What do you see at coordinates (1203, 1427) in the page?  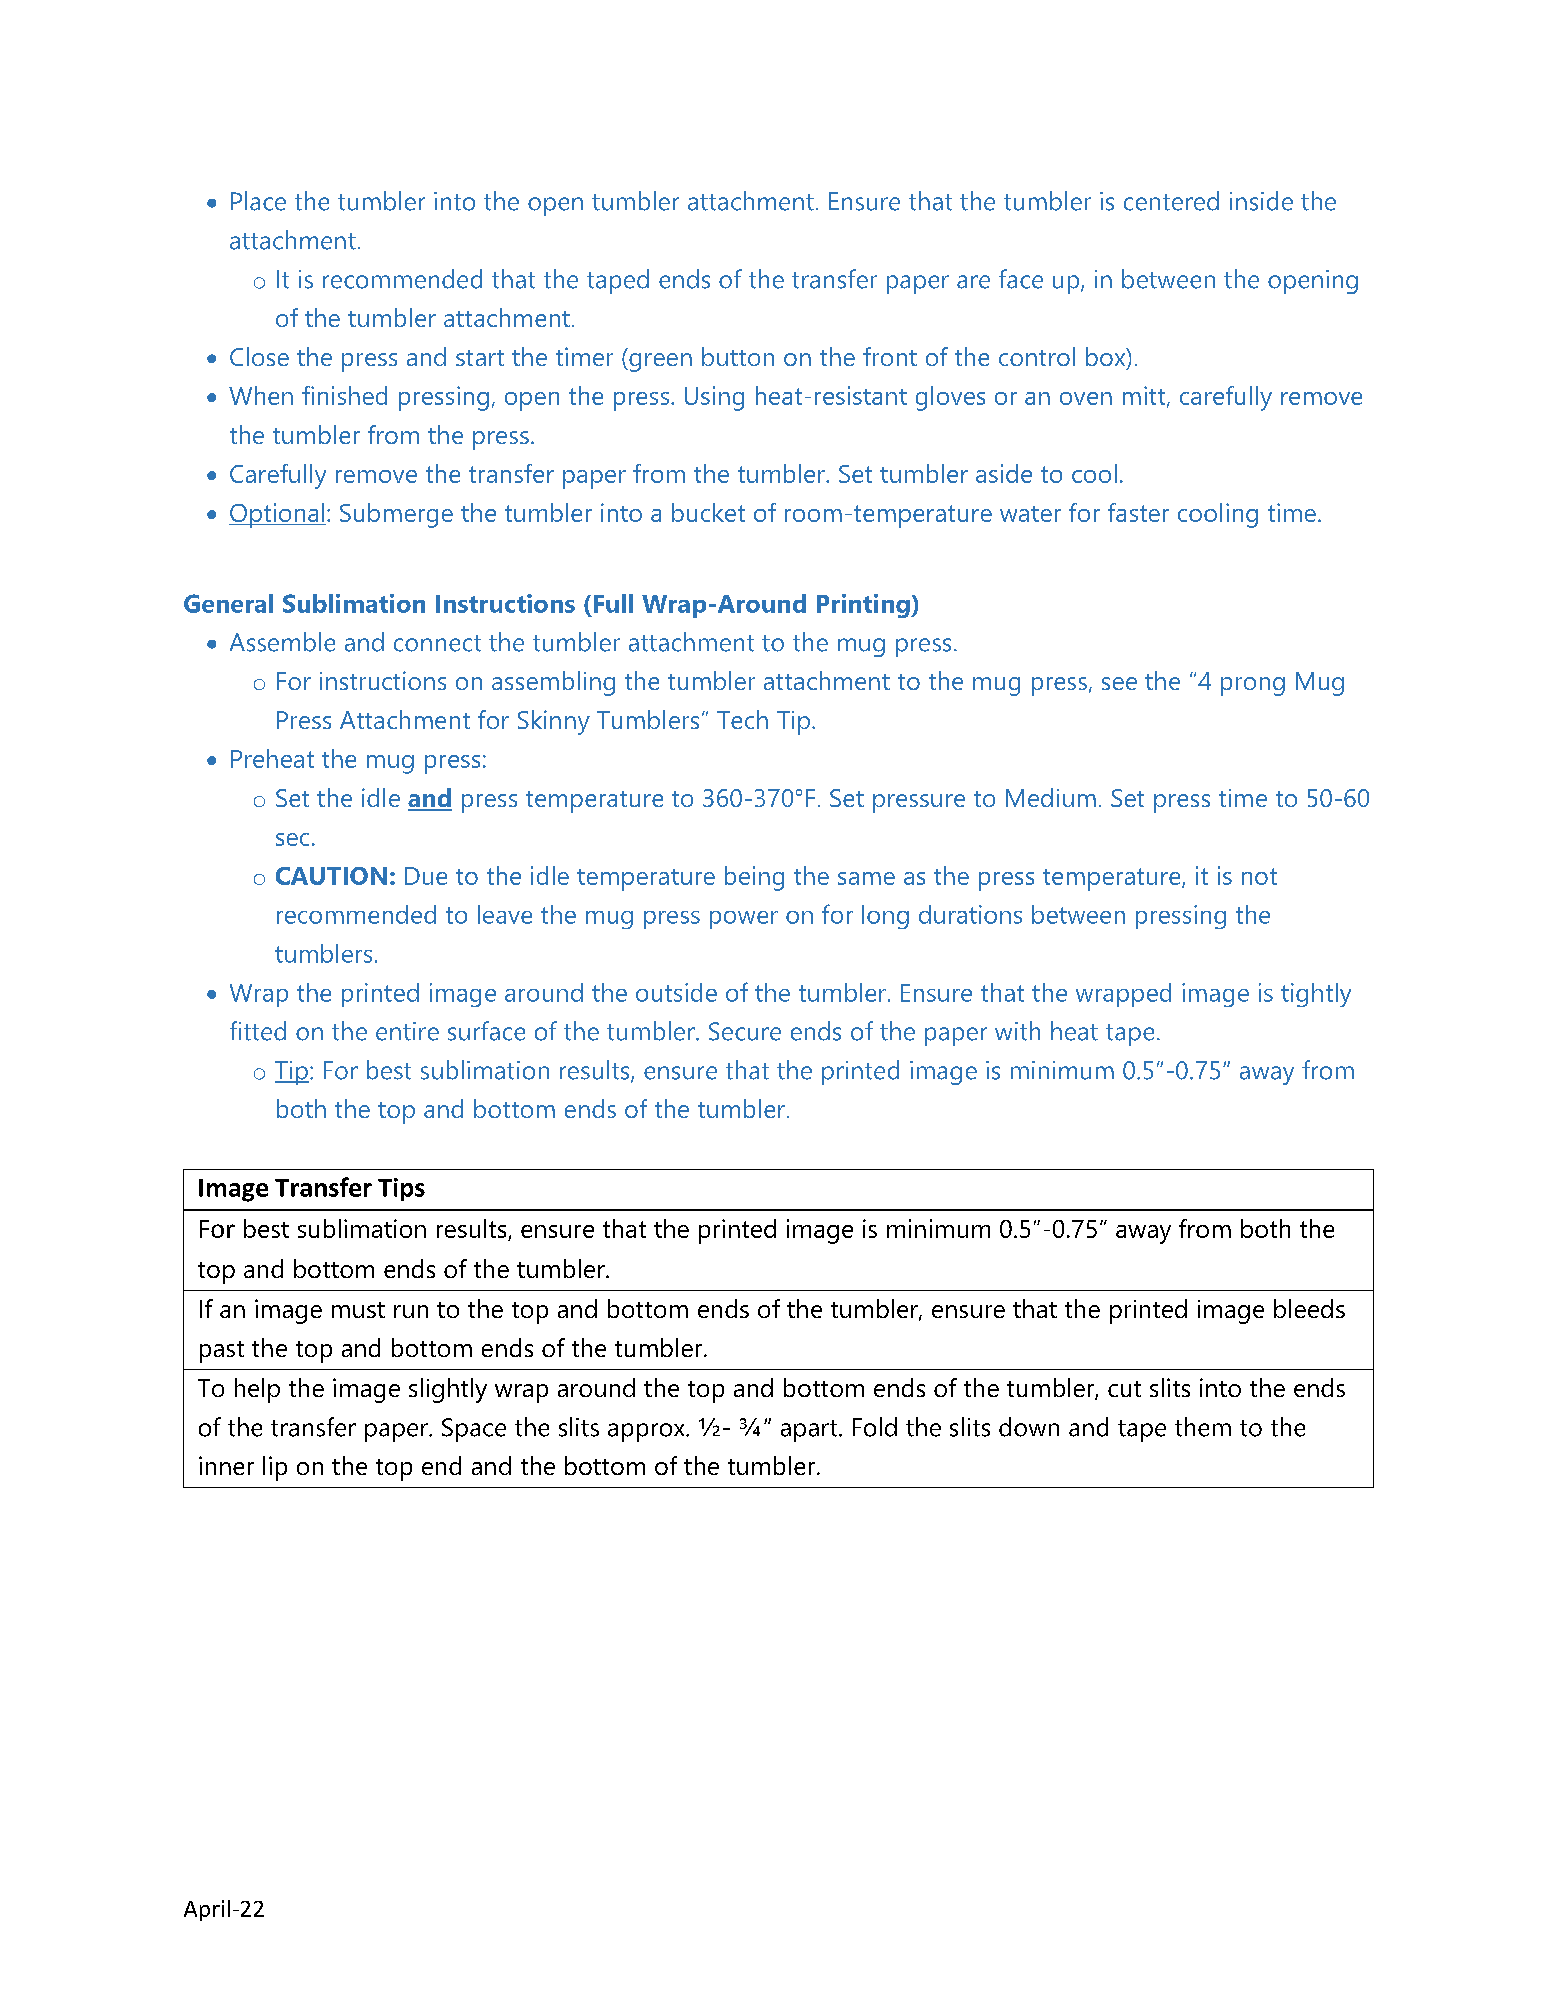 I see `them` at bounding box center [1203, 1427].
